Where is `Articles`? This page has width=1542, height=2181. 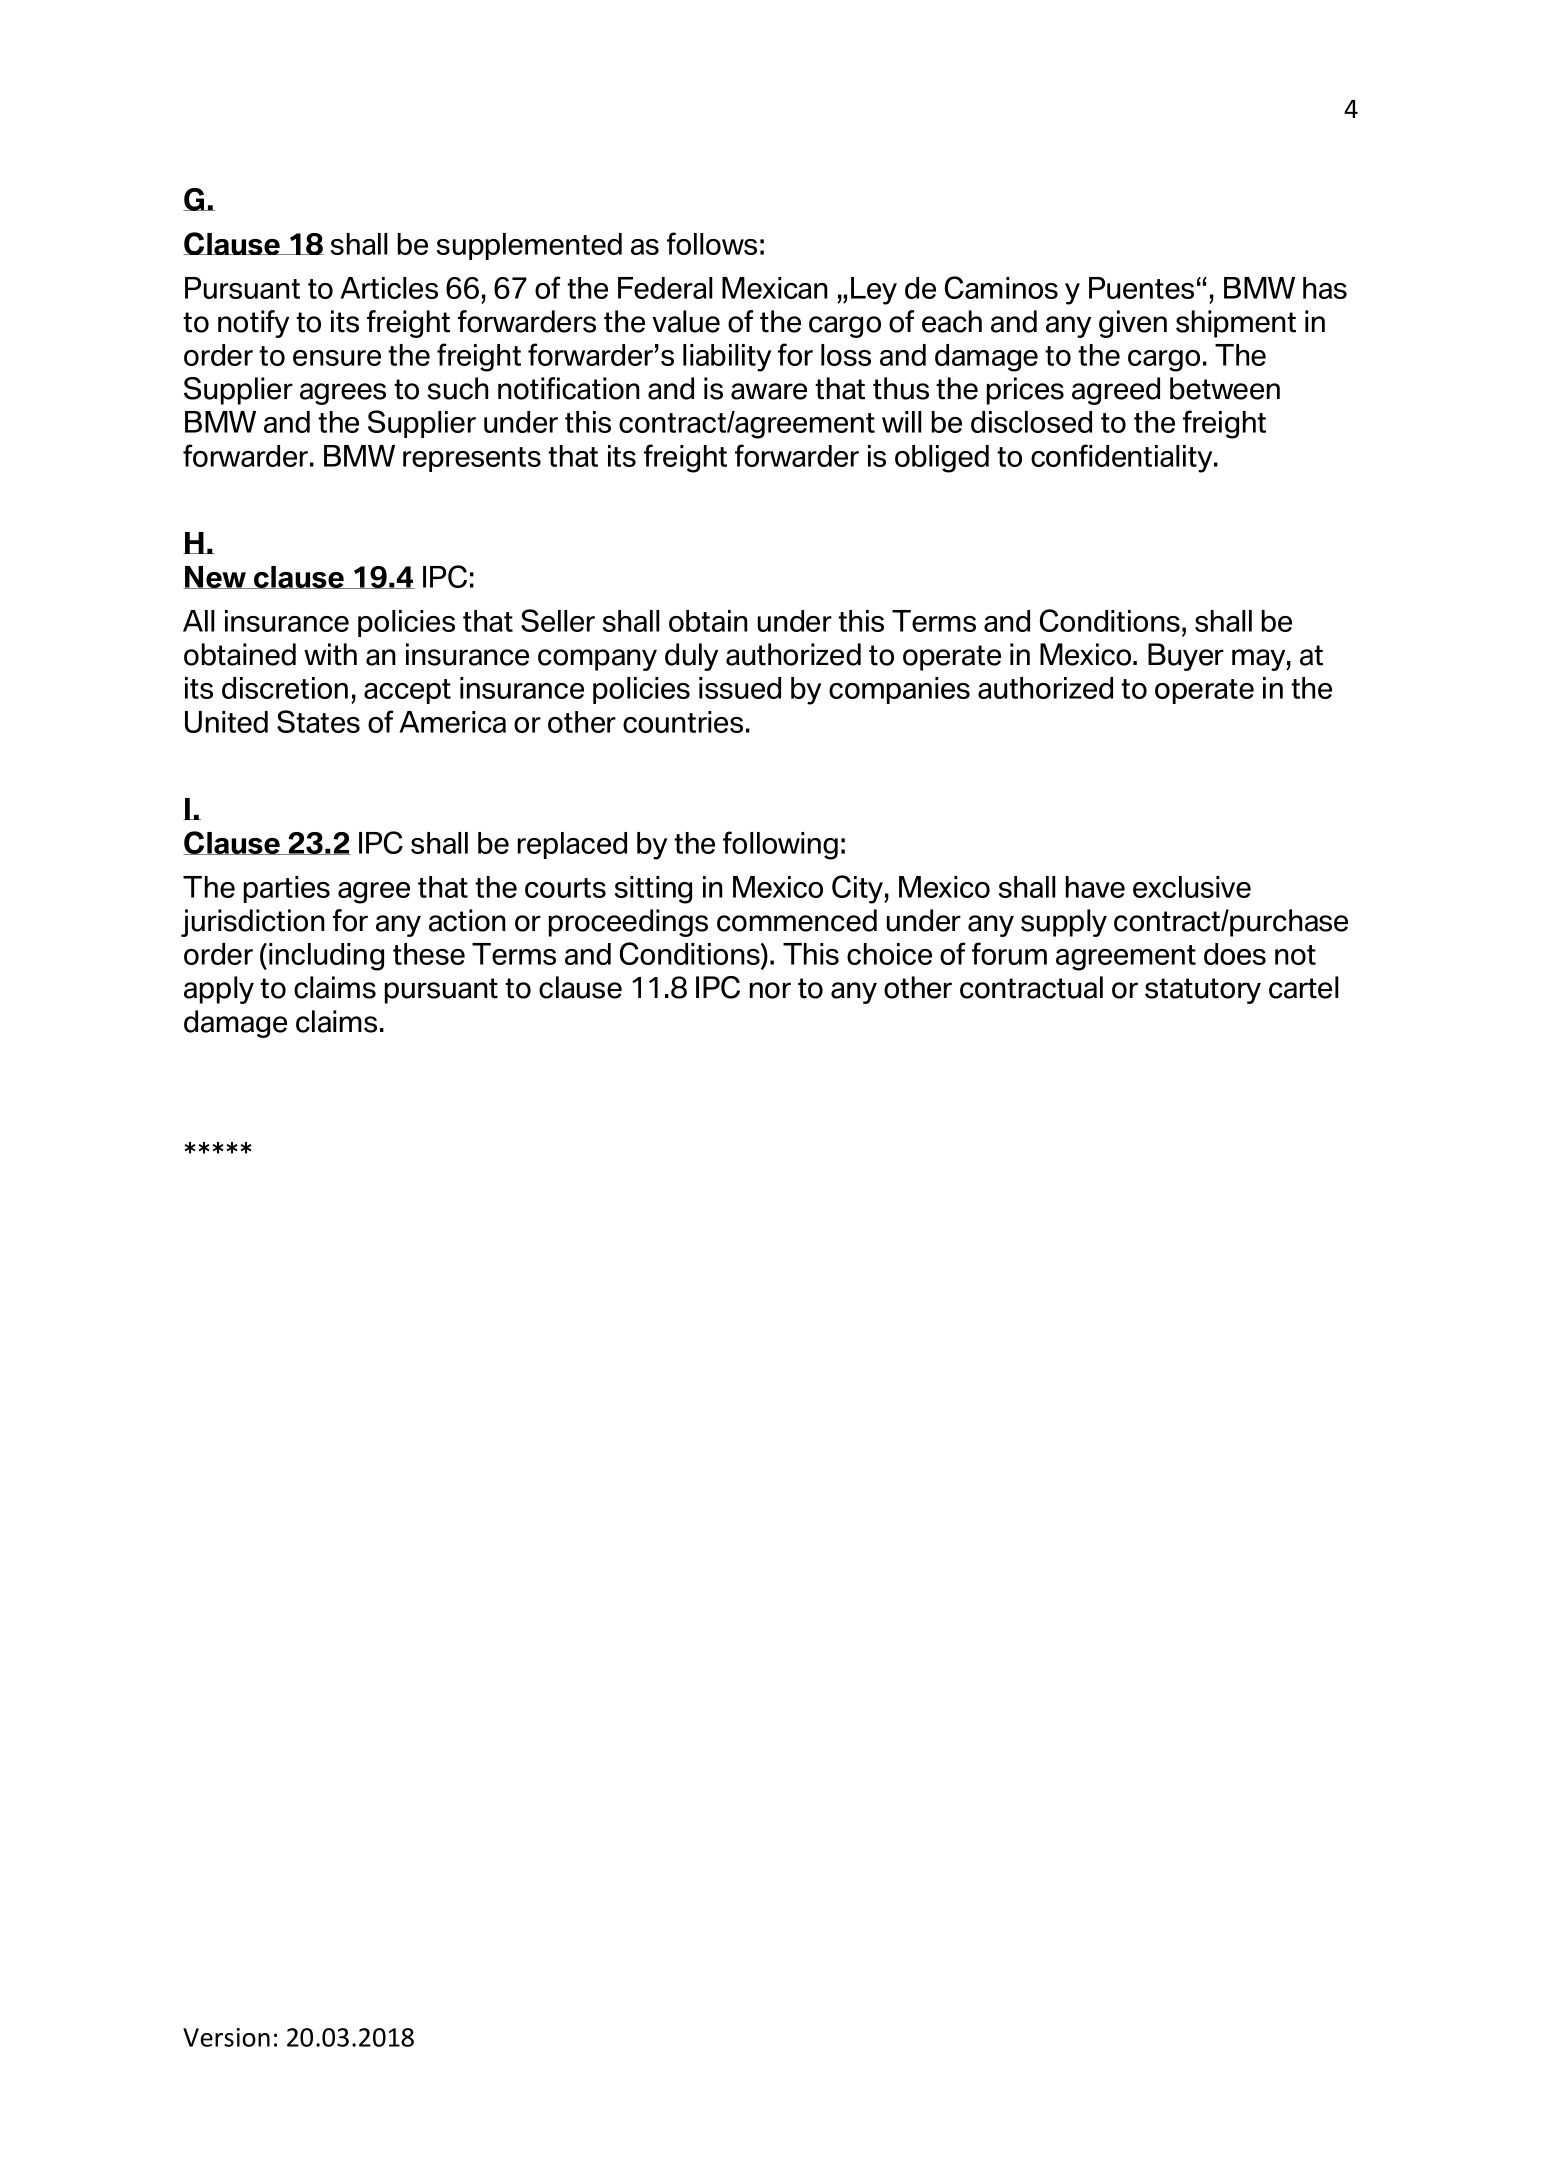
Articles is located at coordinates (389, 288).
